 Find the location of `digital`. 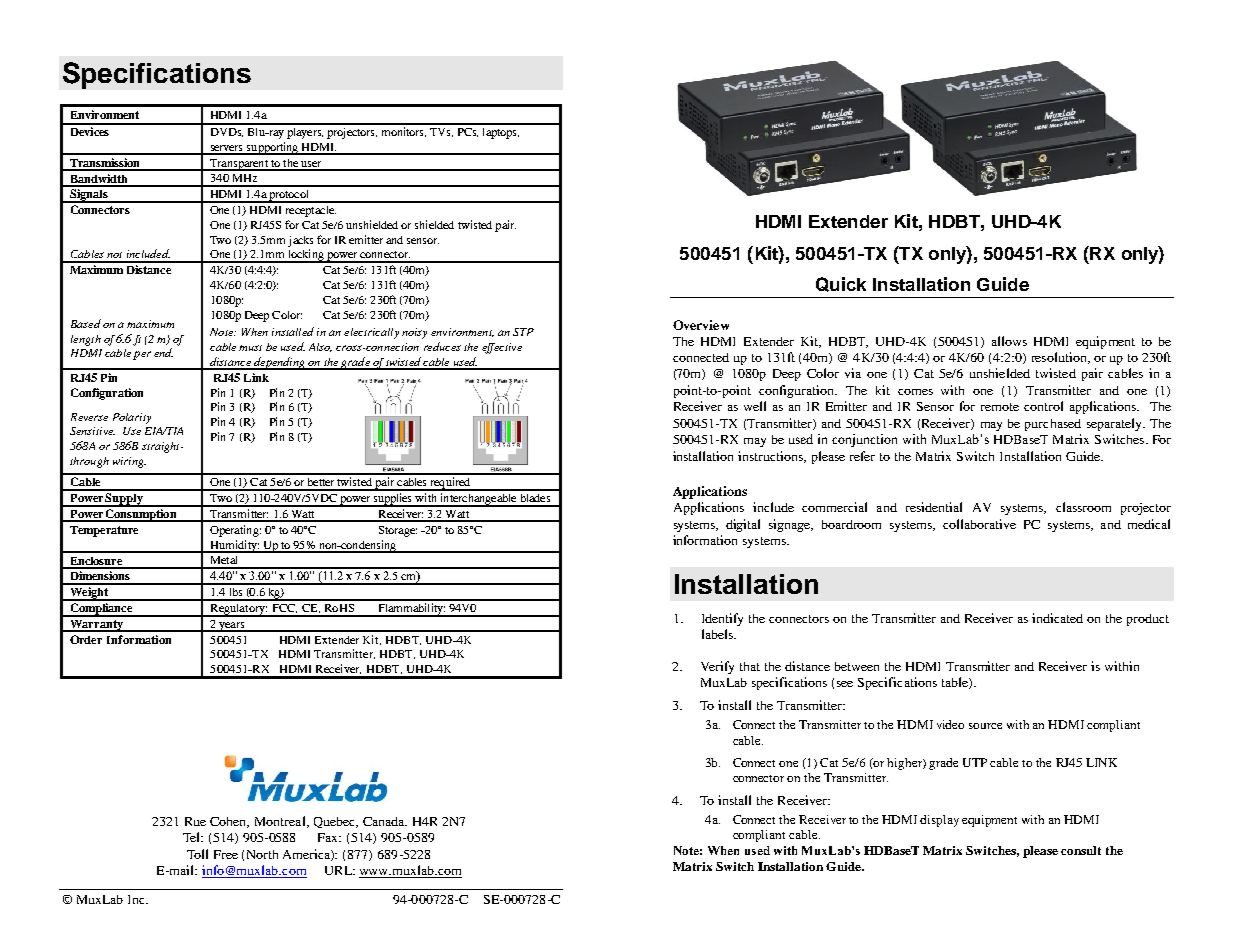

digital is located at coordinates (743, 525).
